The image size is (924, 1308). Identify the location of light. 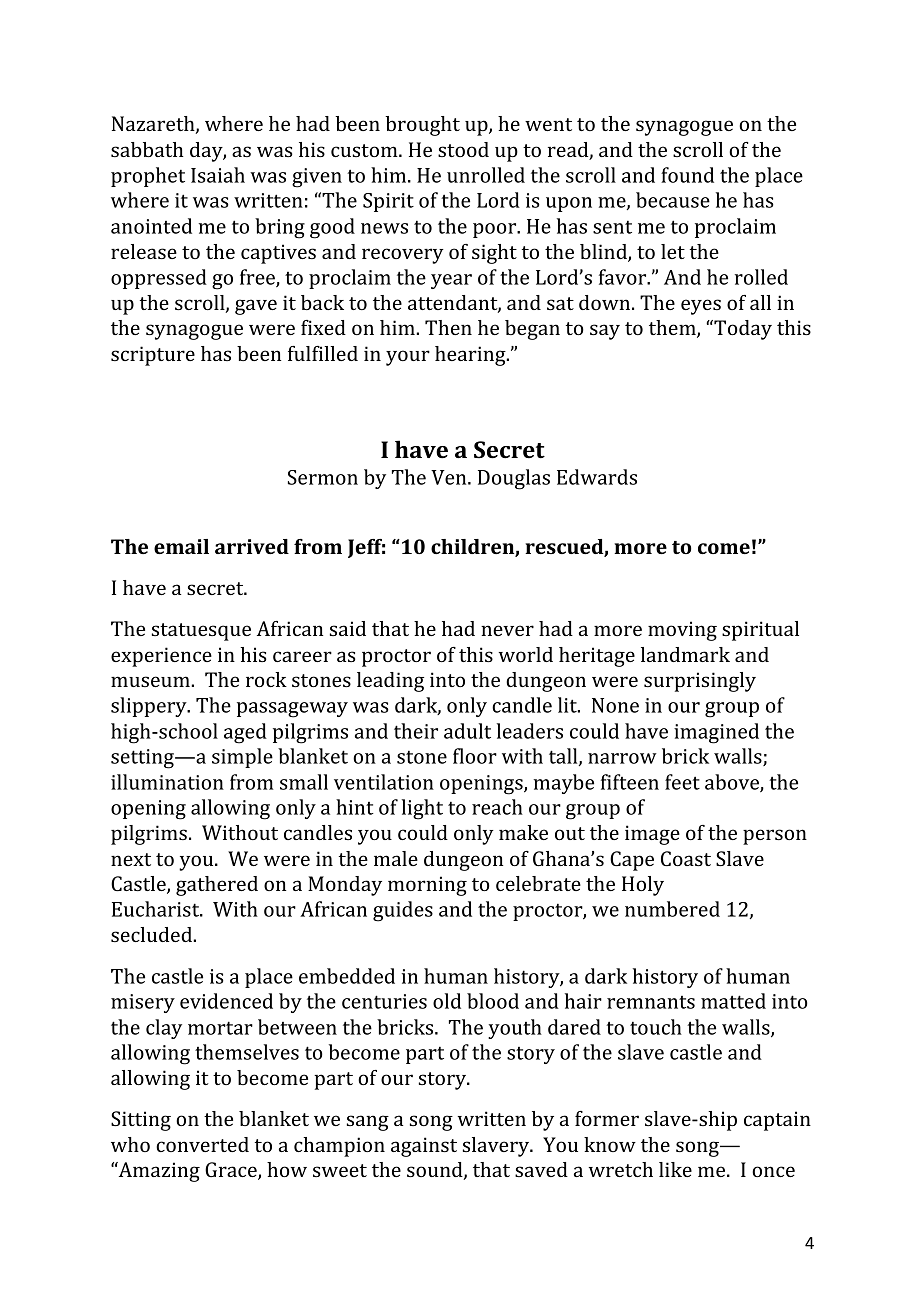
(422, 809).
